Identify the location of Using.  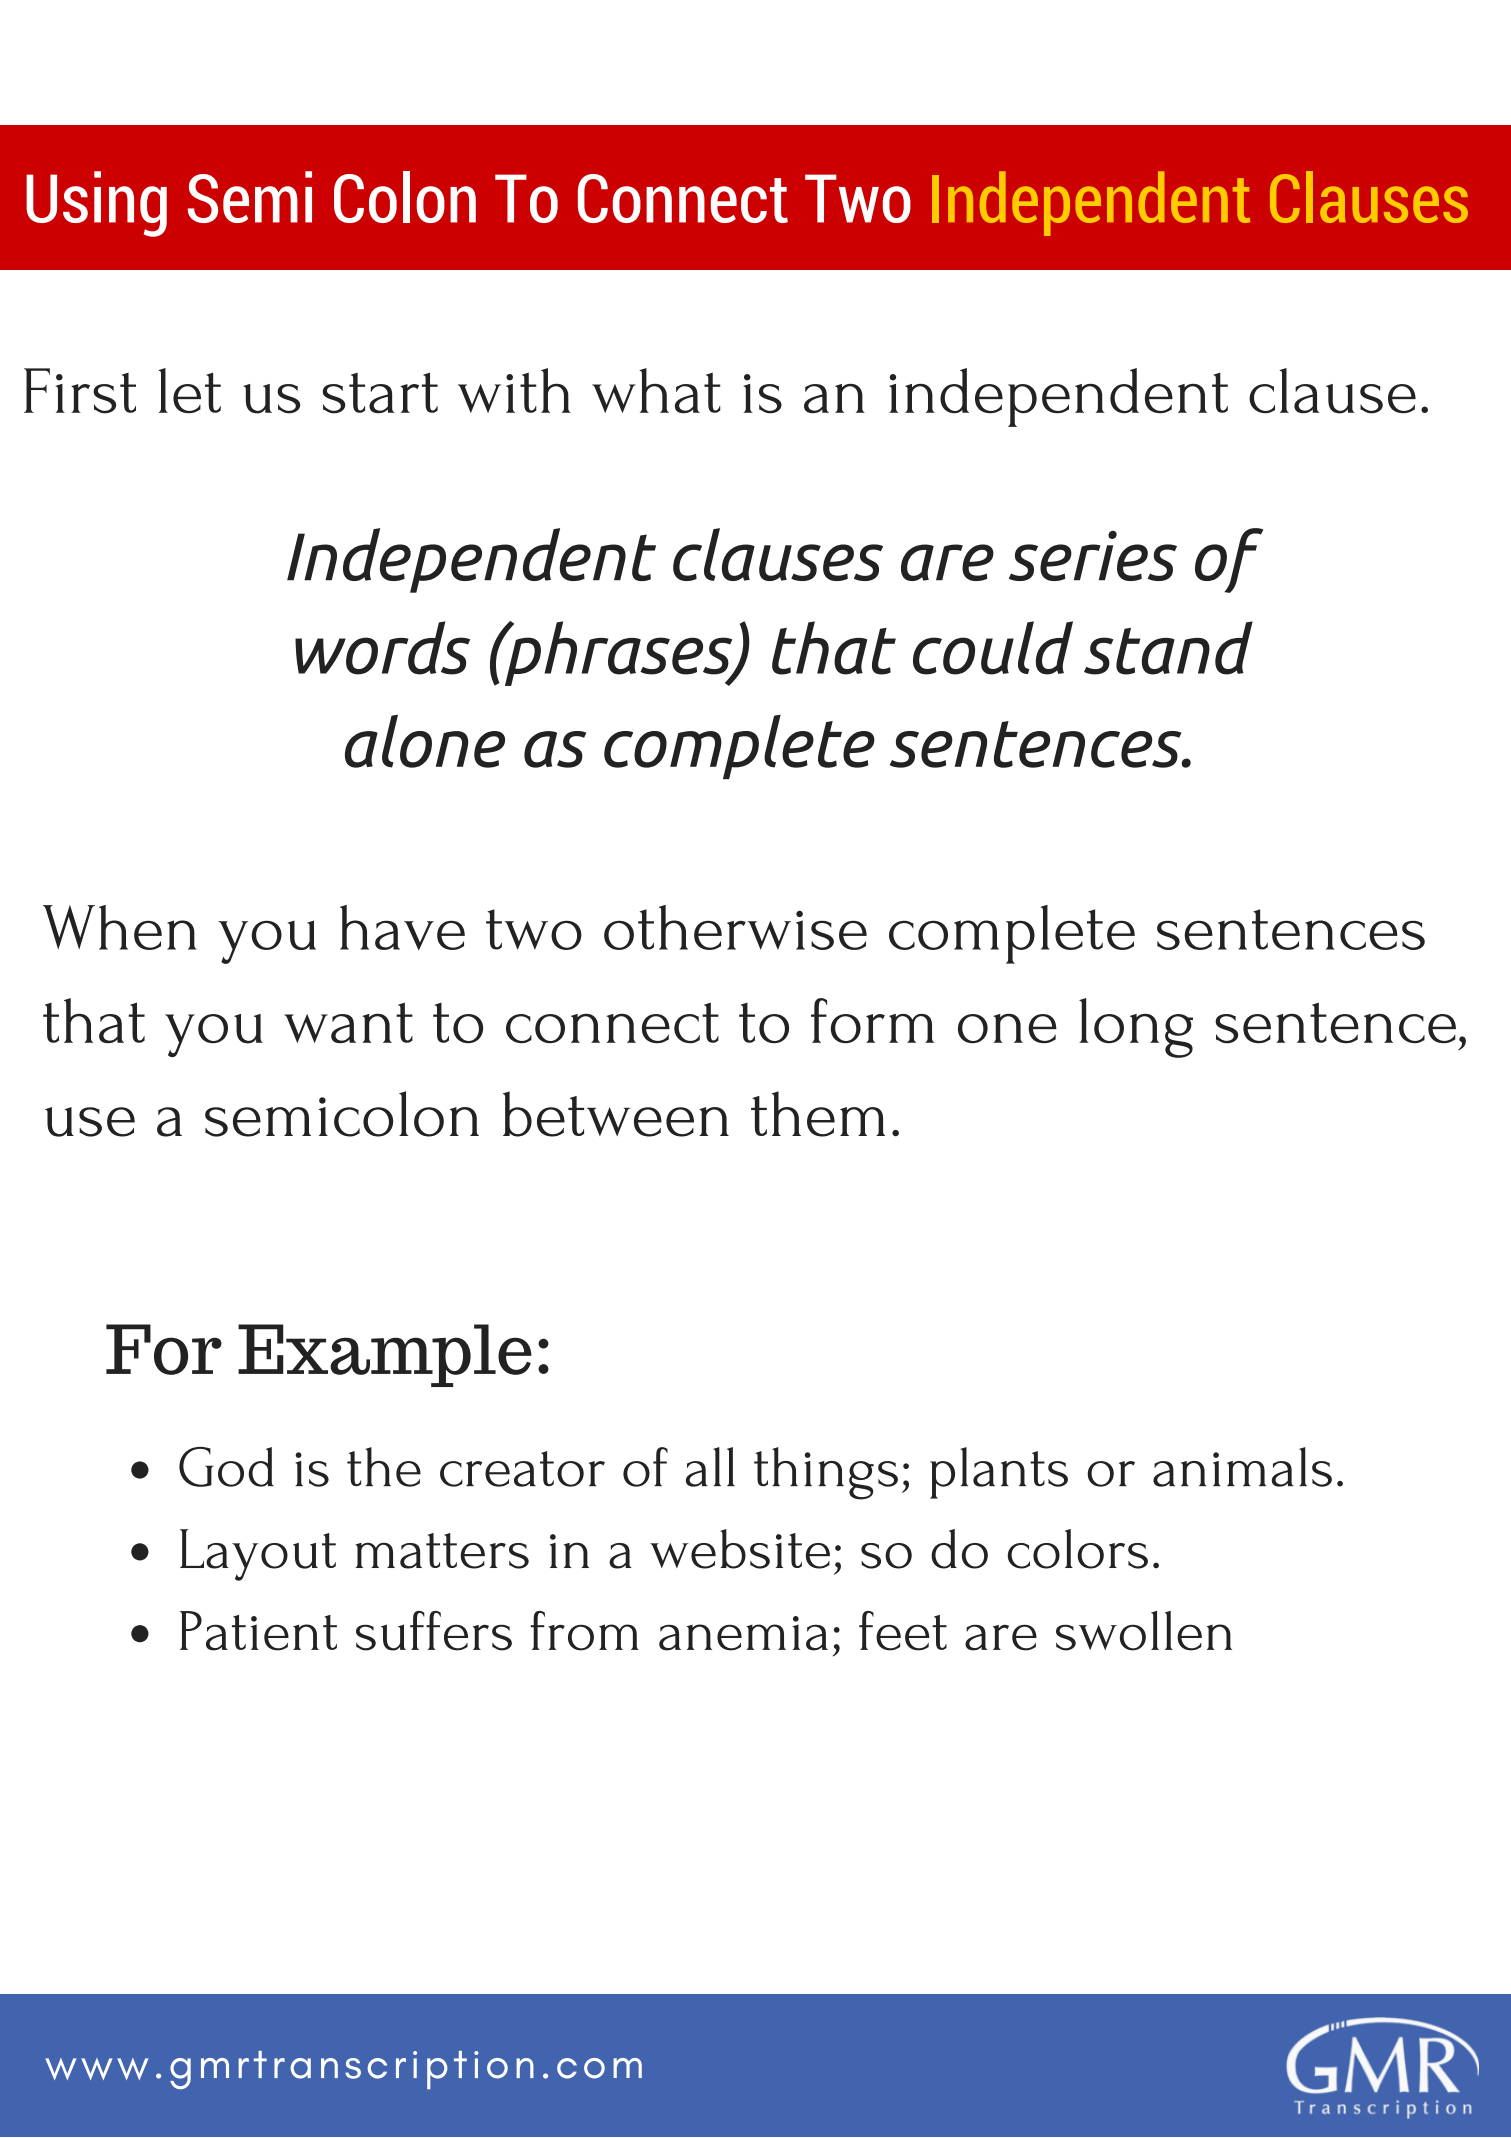
(96, 204).
